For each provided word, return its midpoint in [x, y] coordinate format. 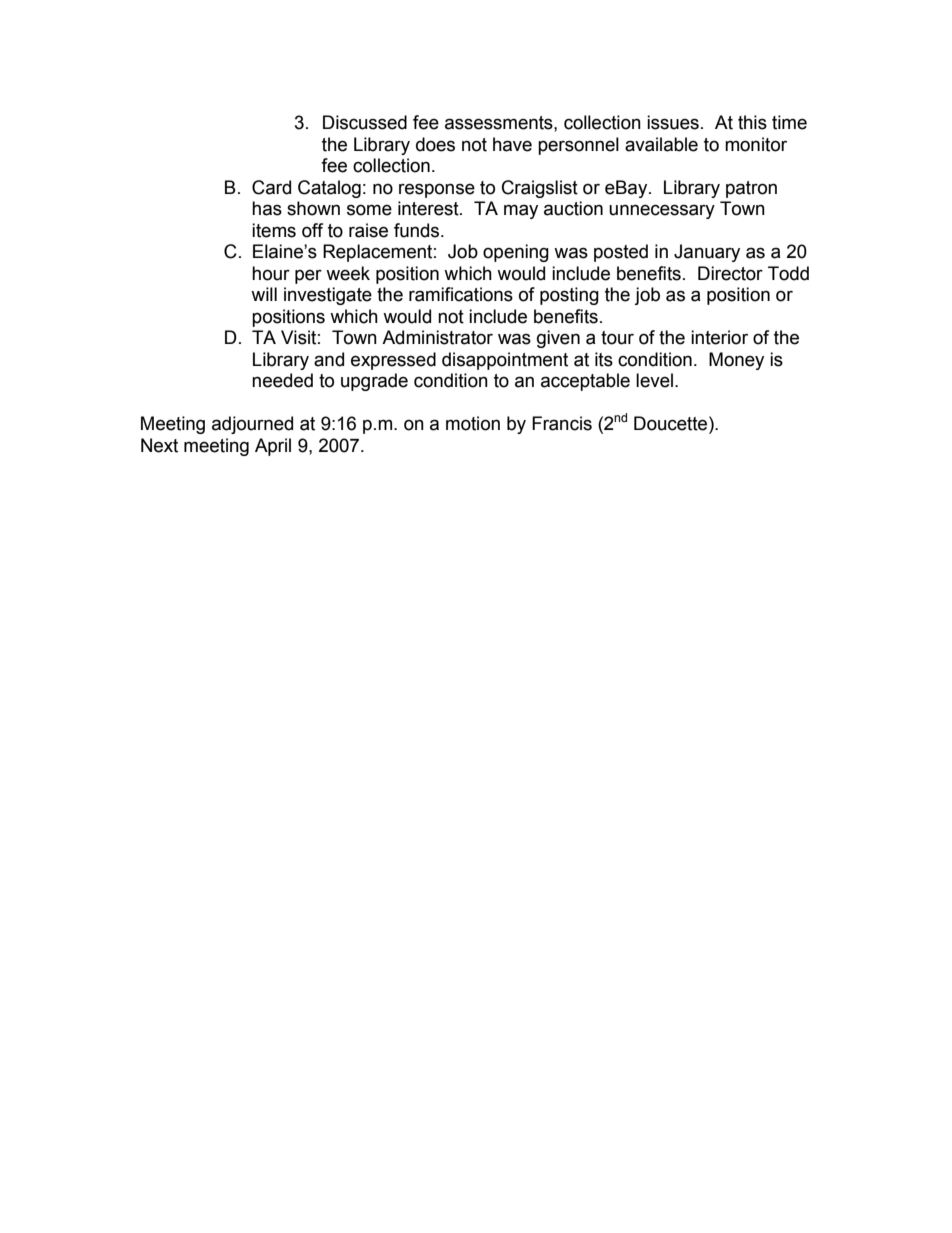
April [273, 447]
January [707, 253]
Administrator [437, 337]
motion [473, 423]
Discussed [365, 122]
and [329, 359]
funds [418, 230]
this [752, 122]
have [512, 144]
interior [719, 337]
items [274, 230]
